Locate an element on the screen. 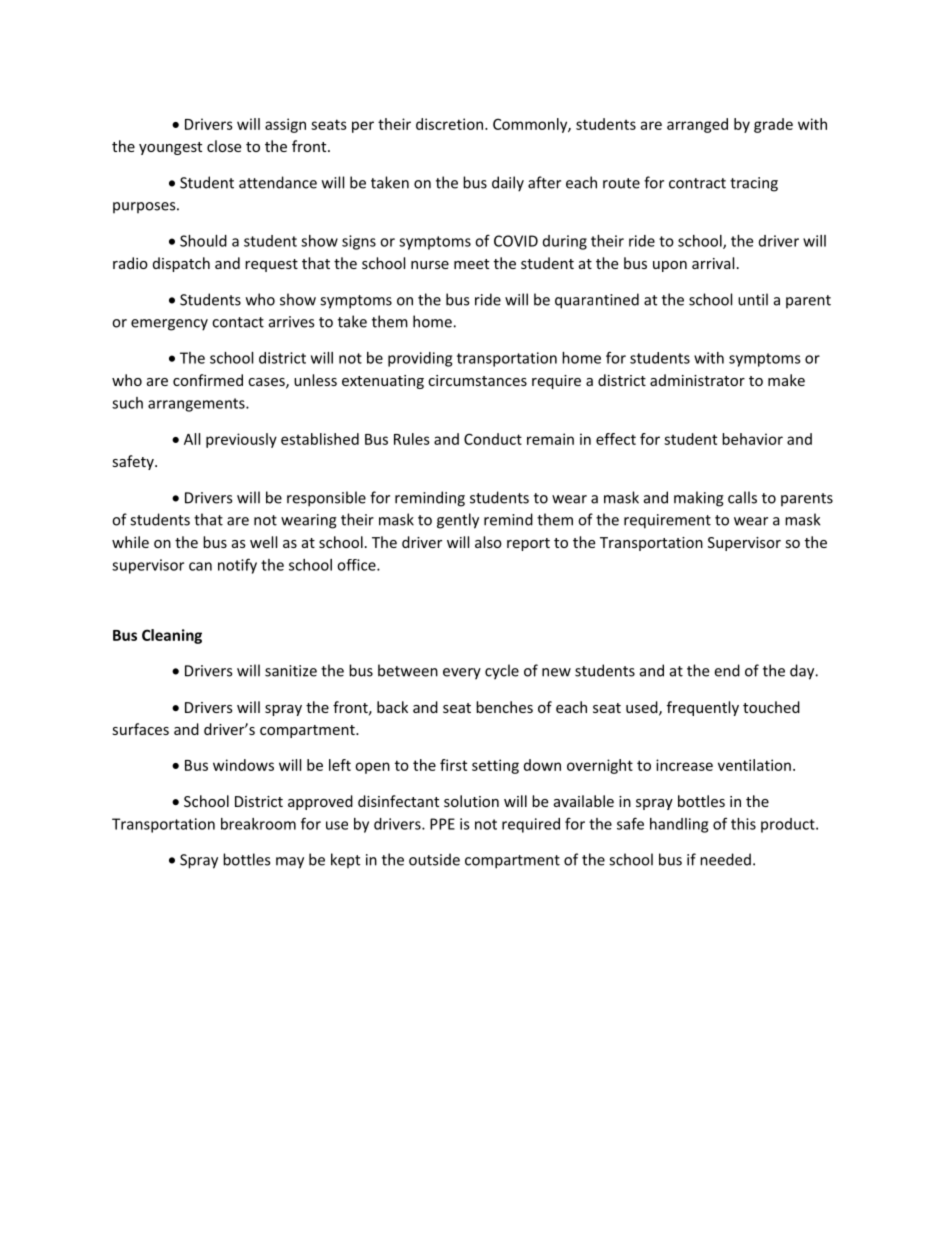 The width and height of the screenshot is (952, 1233). may is located at coordinates (290, 863).
